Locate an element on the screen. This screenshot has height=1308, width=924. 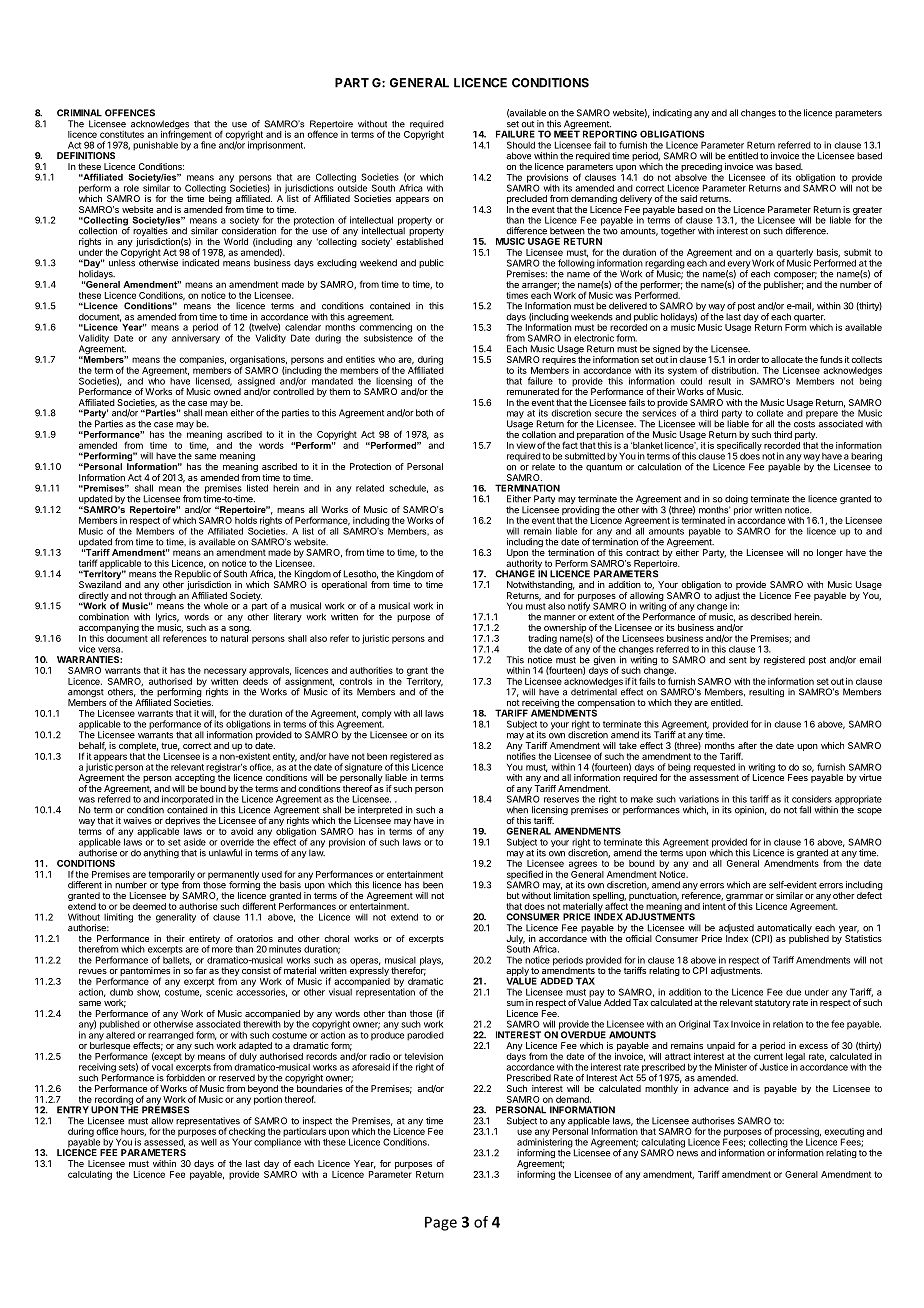
both is located at coordinates (424, 413).
